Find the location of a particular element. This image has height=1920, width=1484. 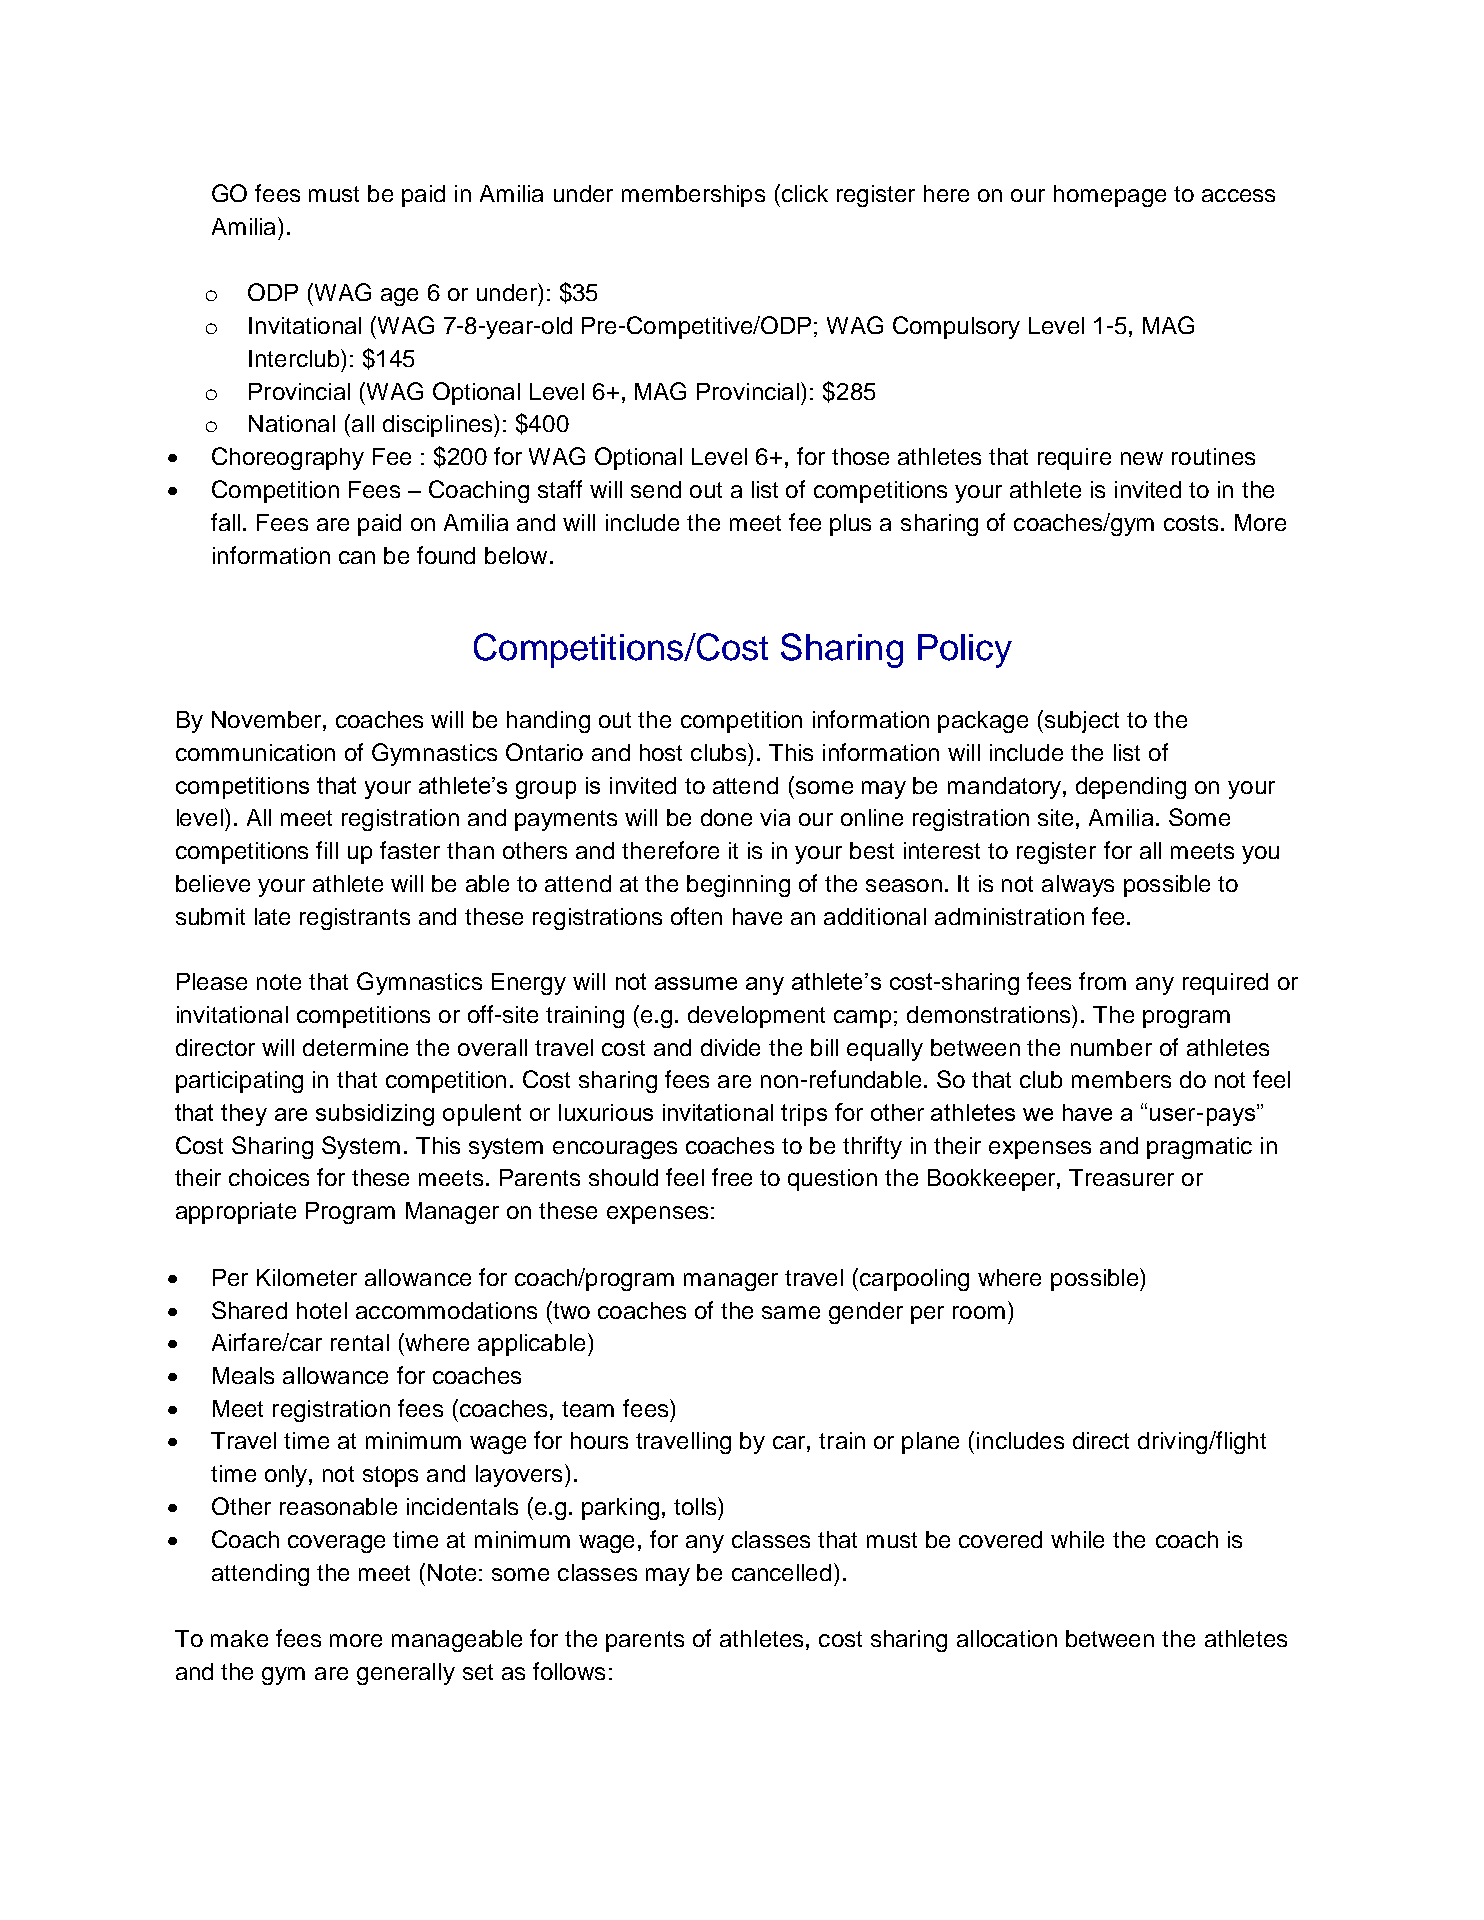

same is located at coordinates (791, 1312).
